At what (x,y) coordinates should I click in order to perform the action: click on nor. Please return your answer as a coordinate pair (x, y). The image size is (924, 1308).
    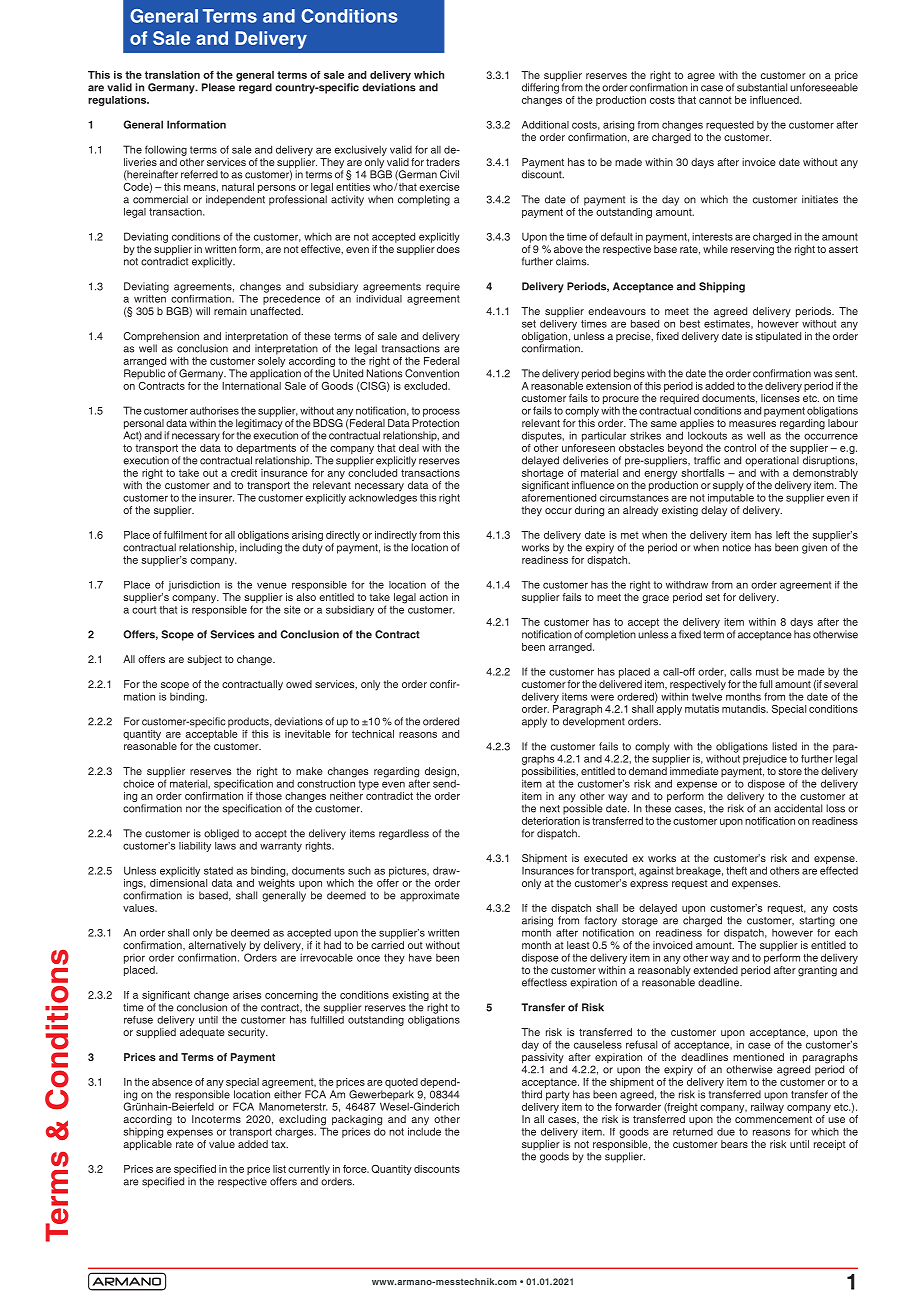
    Looking at the image, I should click on (193, 809).
